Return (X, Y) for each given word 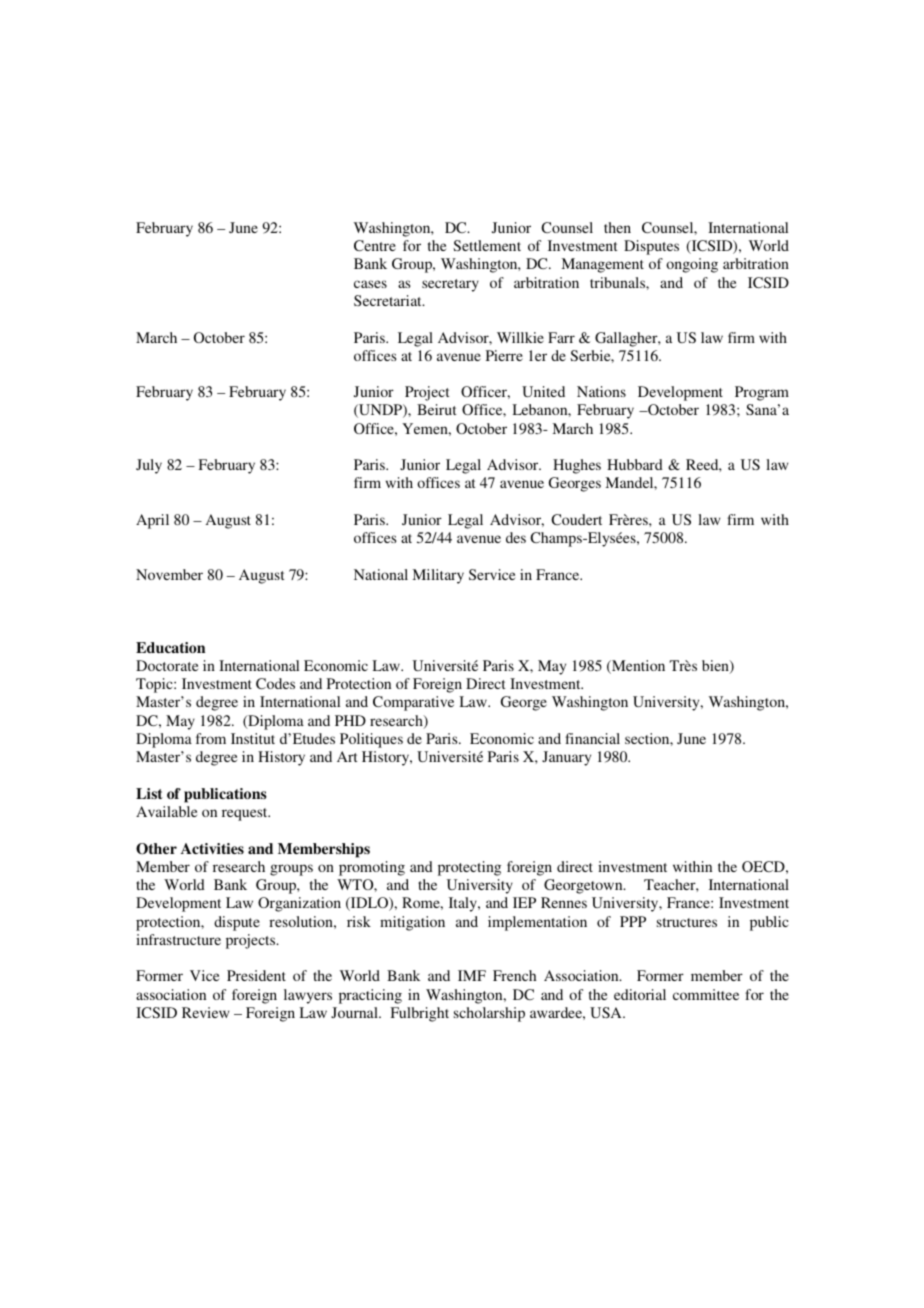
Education (170, 647)
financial (592, 738)
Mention (637, 667)
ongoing (692, 265)
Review (205, 1012)
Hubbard (635, 464)
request (246, 814)
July (149, 466)
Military (438, 576)
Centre (375, 245)
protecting (469, 868)
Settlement (487, 245)
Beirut (437, 409)
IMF (472, 975)
